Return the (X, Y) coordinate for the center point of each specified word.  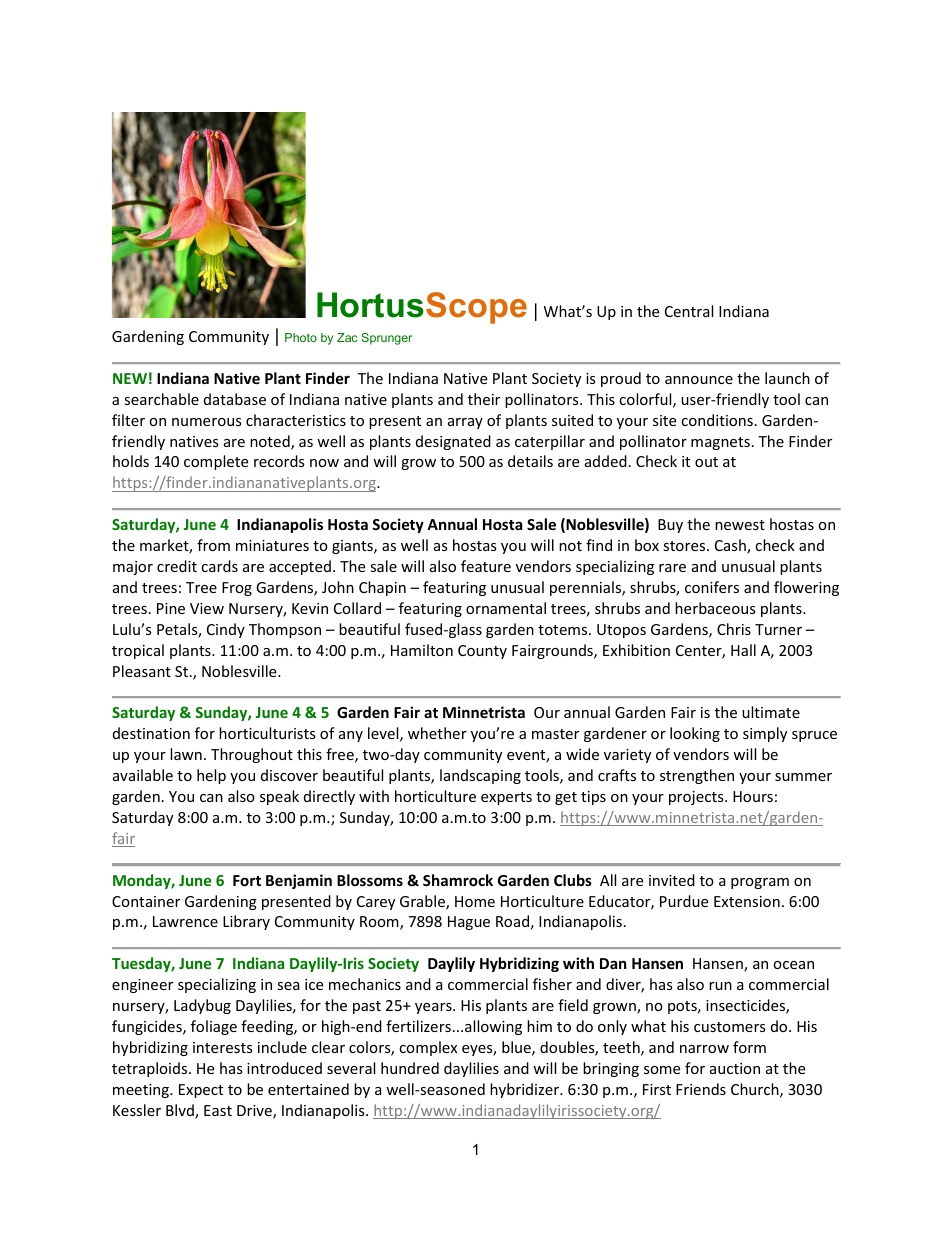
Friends (701, 1089)
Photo (301, 337)
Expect (201, 1091)
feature (486, 566)
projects (697, 798)
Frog (237, 589)
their (484, 399)
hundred (410, 1068)
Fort (247, 880)
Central (689, 311)
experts (506, 798)
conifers (712, 587)
